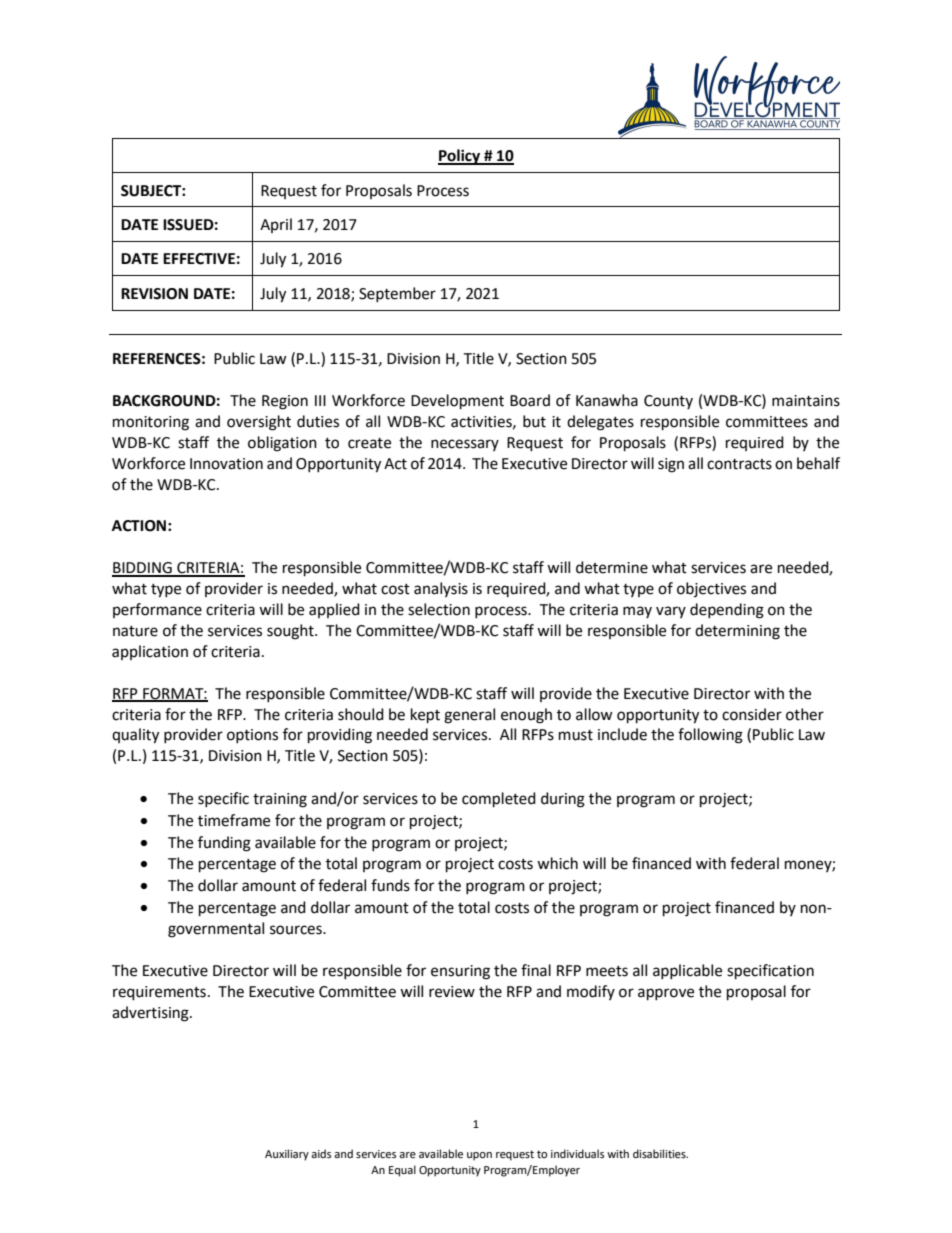  What do you see at coordinates (465, 445) in the image?
I see `necessary` at bounding box center [465, 445].
